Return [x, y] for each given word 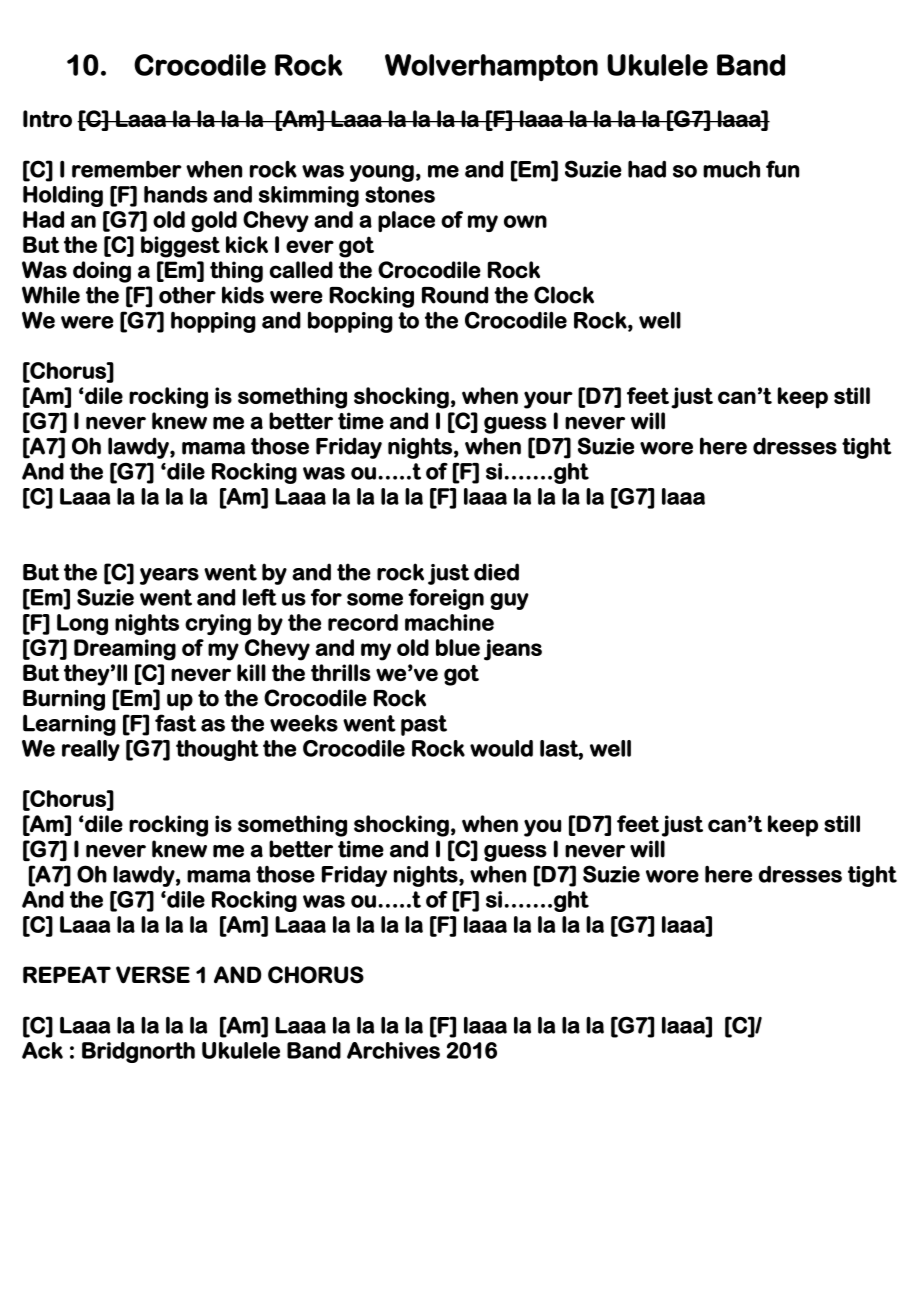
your [548, 400]
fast [175, 723]
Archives [393, 1050]
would [501, 748]
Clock [564, 295]
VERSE [153, 975]
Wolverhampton [491, 67]
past [424, 725]
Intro [47, 119]
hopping [213, 322]
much [731, 169]
